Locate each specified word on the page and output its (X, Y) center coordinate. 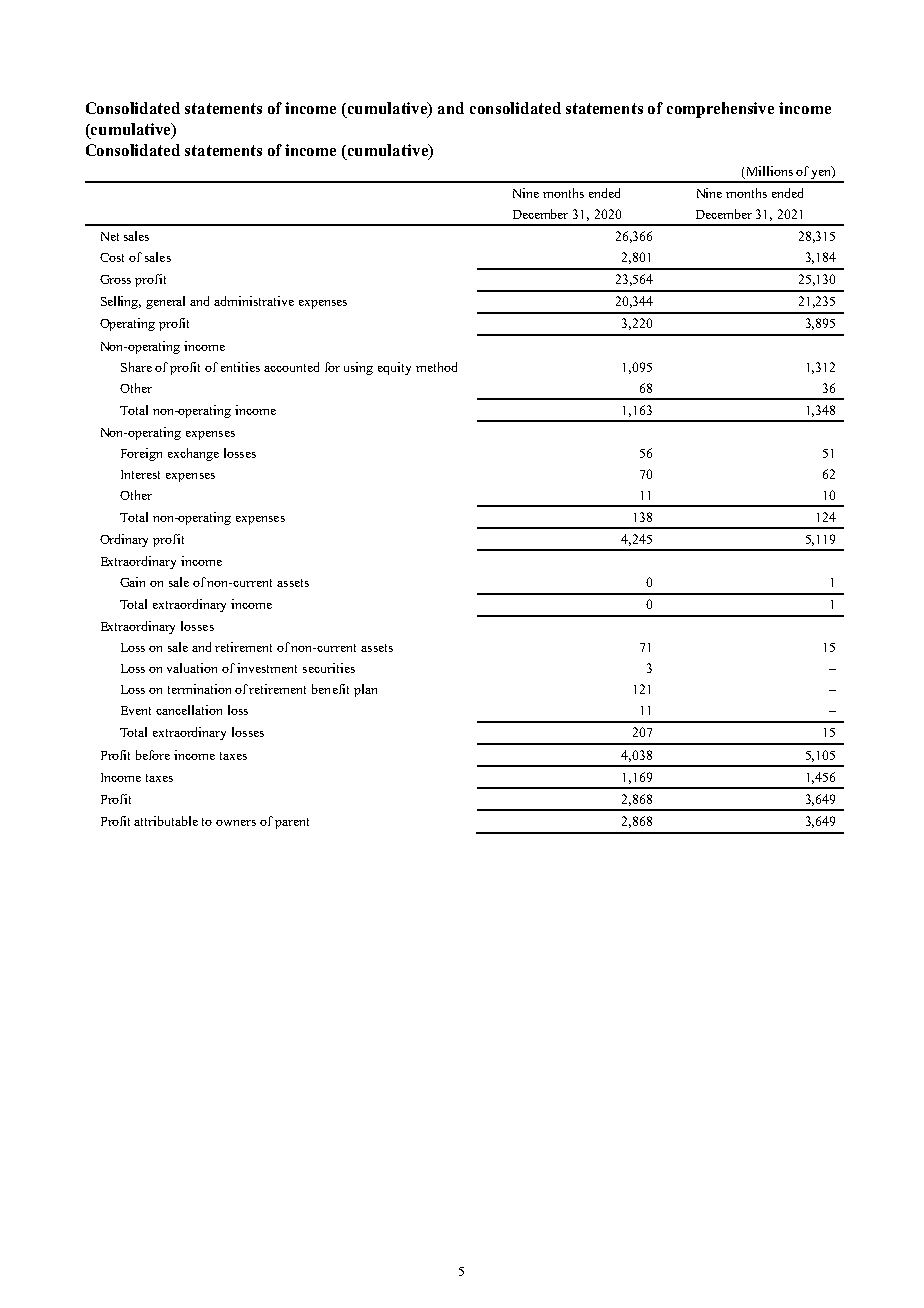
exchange (193, 454)
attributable (166, 821)
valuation (192, 668)
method (436, 367)
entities (240, 367)
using (358, 368)
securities (329, 668)
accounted (291, 367)
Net (110, 236)
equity (394, 368)
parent (292, 823)
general (165, 302)
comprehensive (720, 110)
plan (365, 690)
